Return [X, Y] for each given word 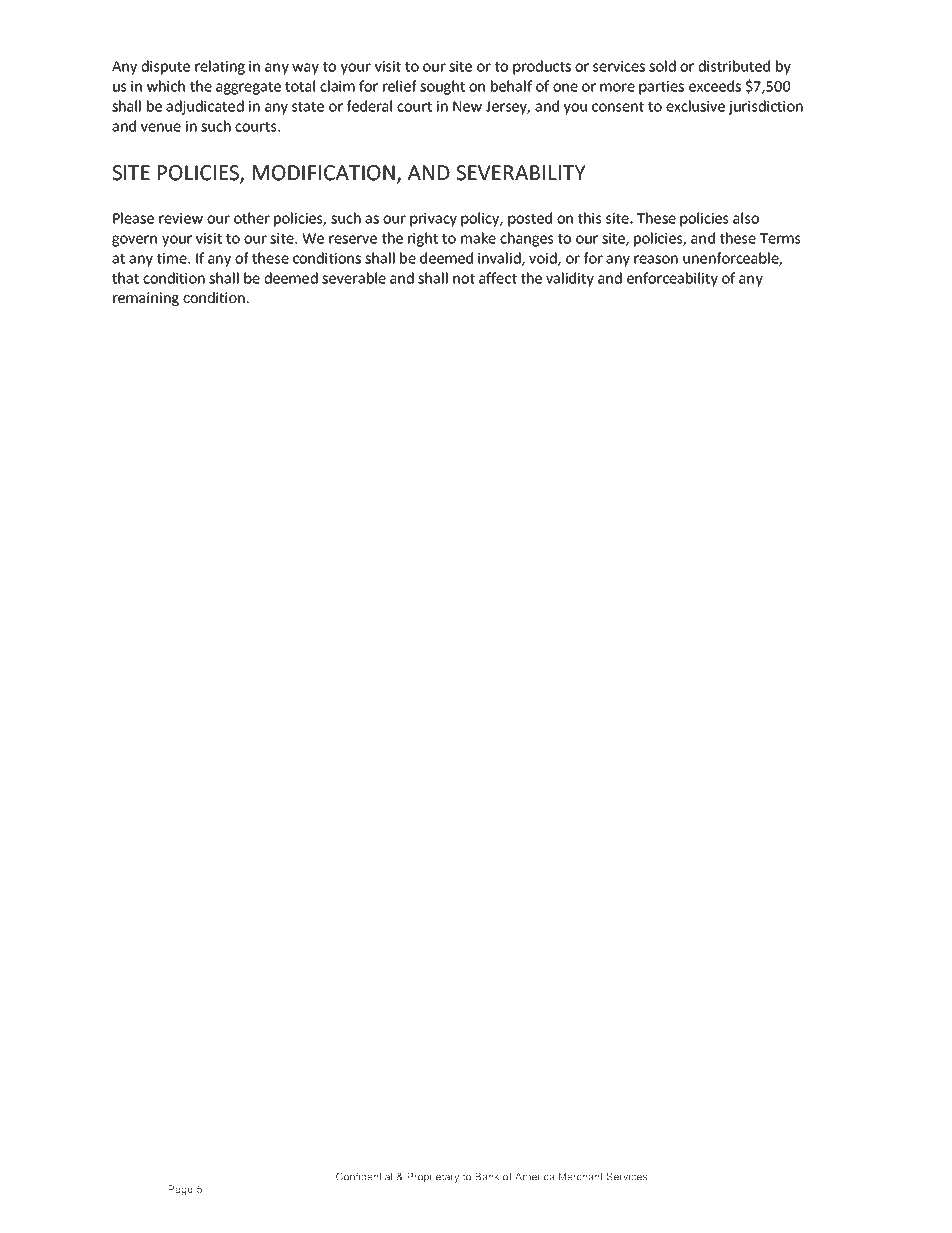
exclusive [695, 106]
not [464, 279]
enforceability [672, 279]
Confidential [364, 1176]
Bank [487, 1176]
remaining [146, 299]
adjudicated [205, 107]
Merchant [581, 1176]
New [467, 106]
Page [180, 1190]
